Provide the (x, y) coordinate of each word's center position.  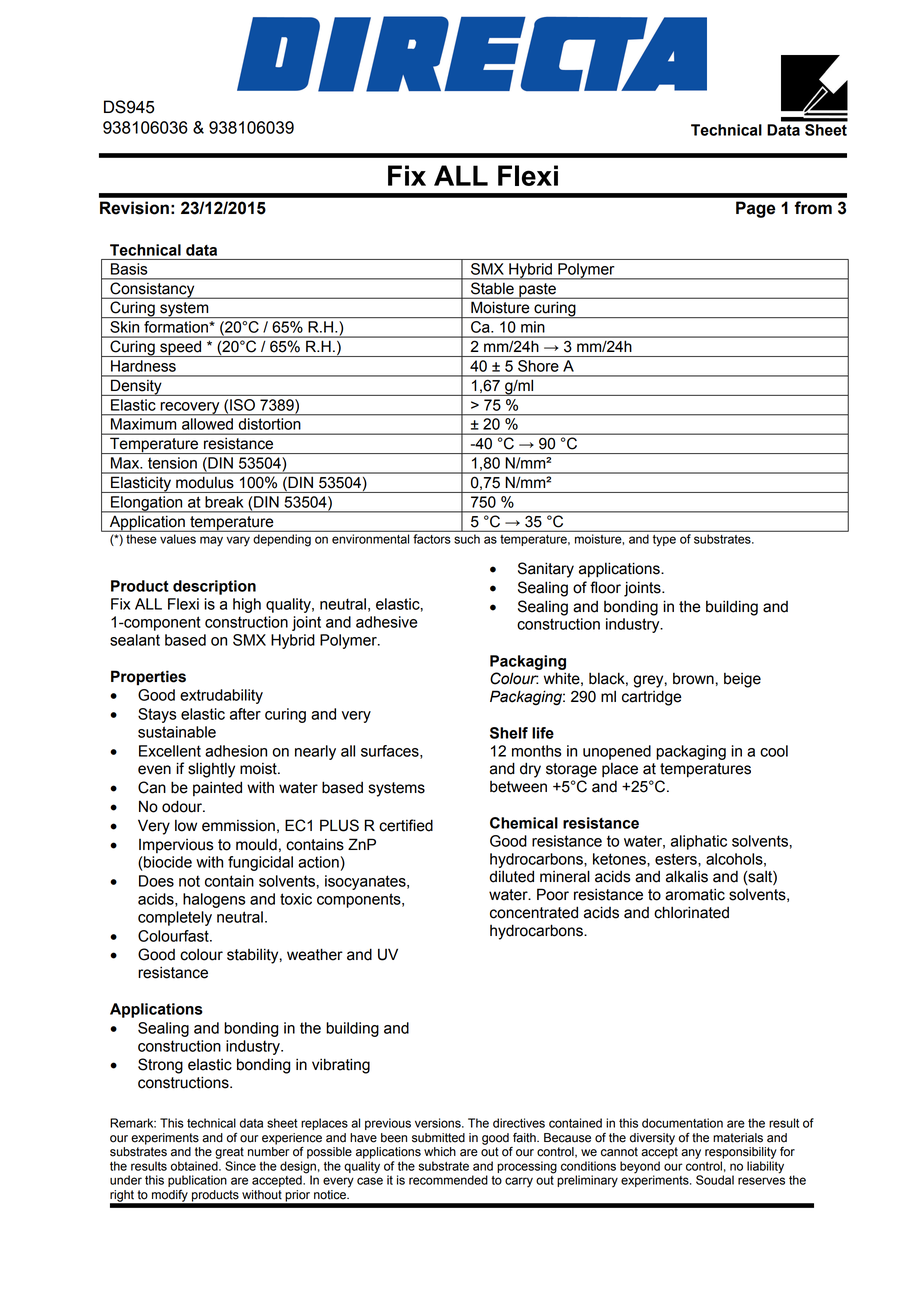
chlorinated (691, 912)
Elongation (147, 504)
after (245, 714)
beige (742, 680)
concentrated (534, 912)
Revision (134, 208)
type (664, 540)
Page (756, 209)
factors (431, 539)
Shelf (509, 733)
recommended (448, 1180)
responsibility (741, 1153)
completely (175, 918)
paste (537, 291)
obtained (195, 1166)
